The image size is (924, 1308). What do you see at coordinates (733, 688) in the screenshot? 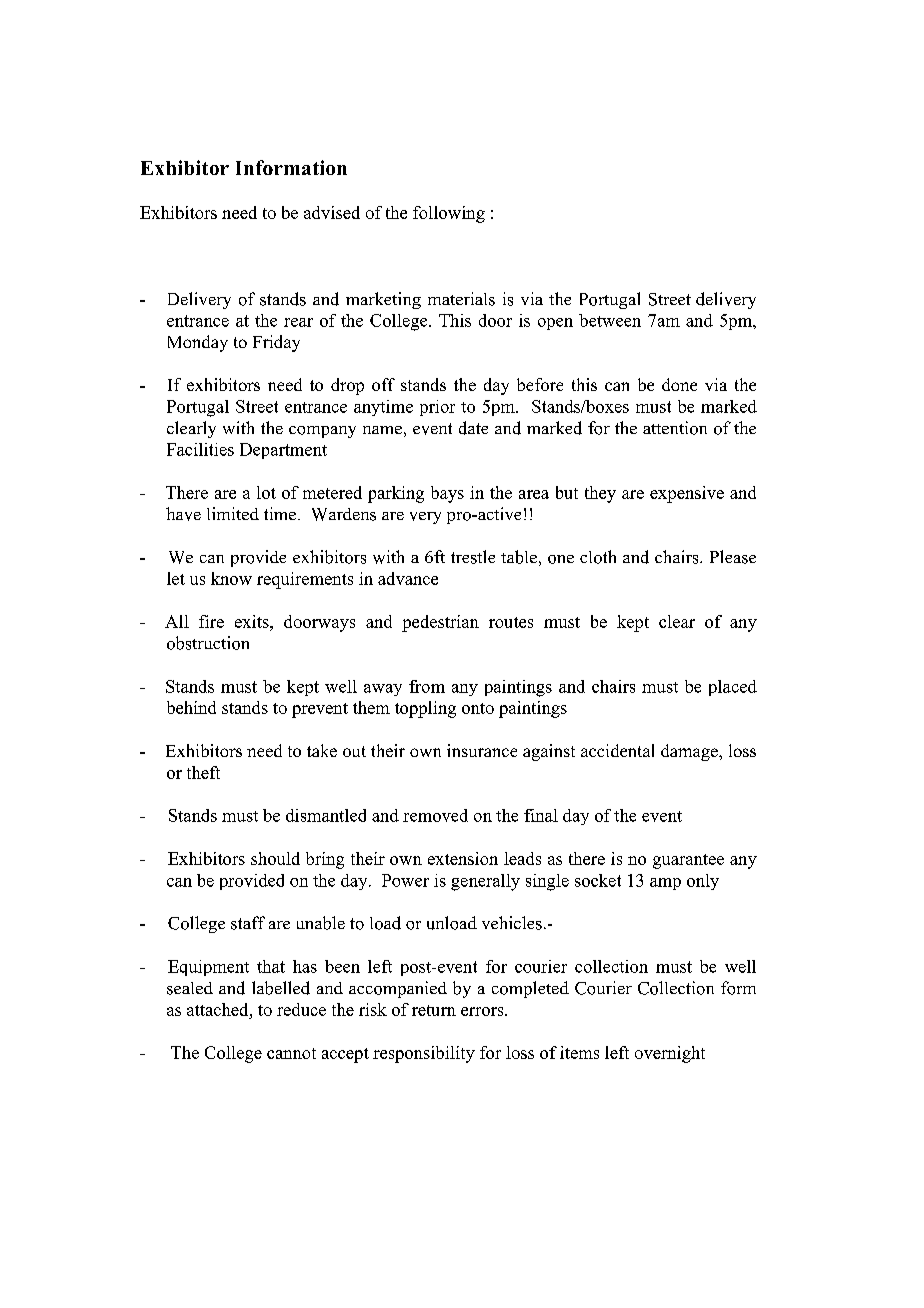
I see `placed` at bounding box center [733, 688].
